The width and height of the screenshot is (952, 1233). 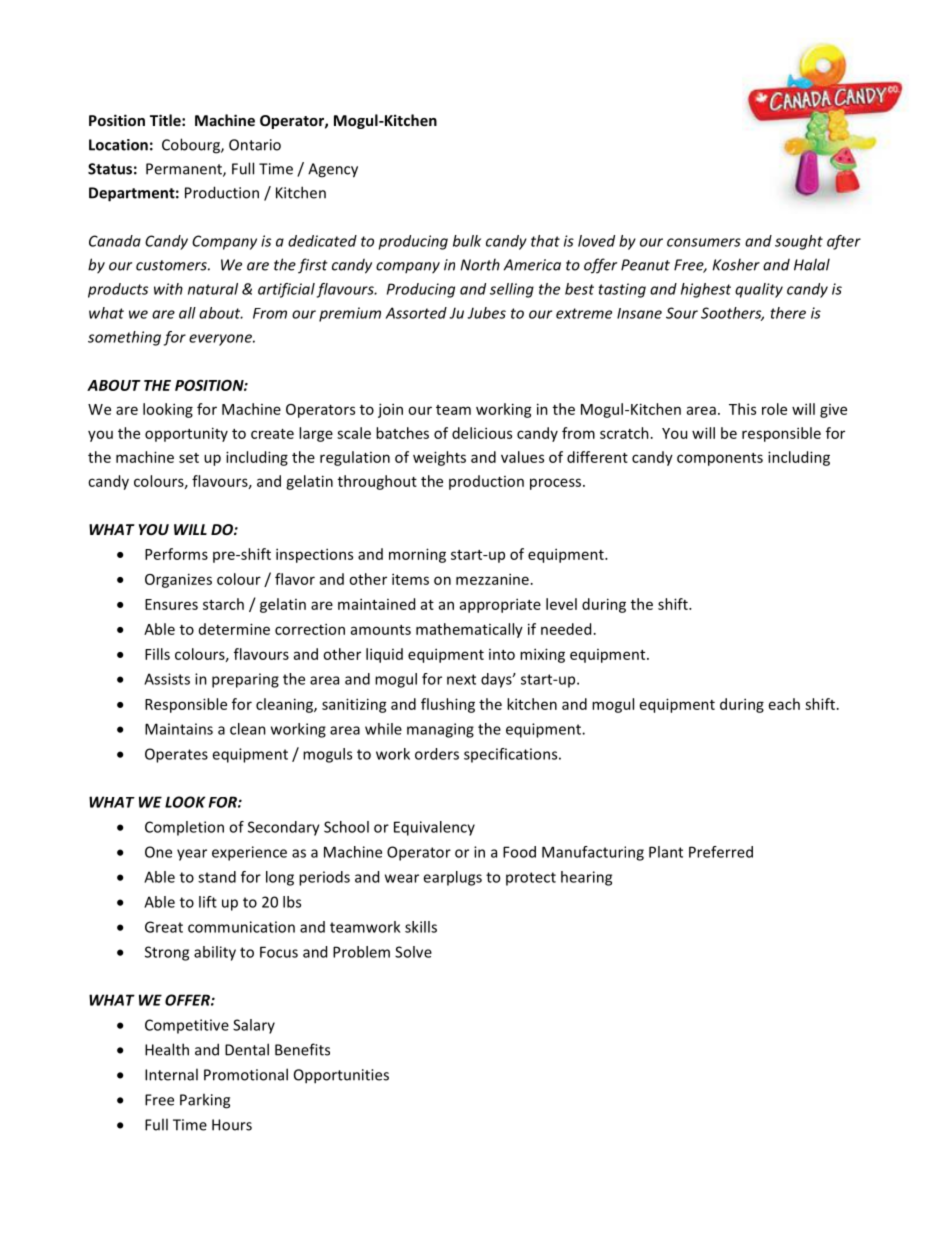 What do you see at coordinates (234, 629) in the screenshot?
I see `determine` at bounding box center [234, 629].
